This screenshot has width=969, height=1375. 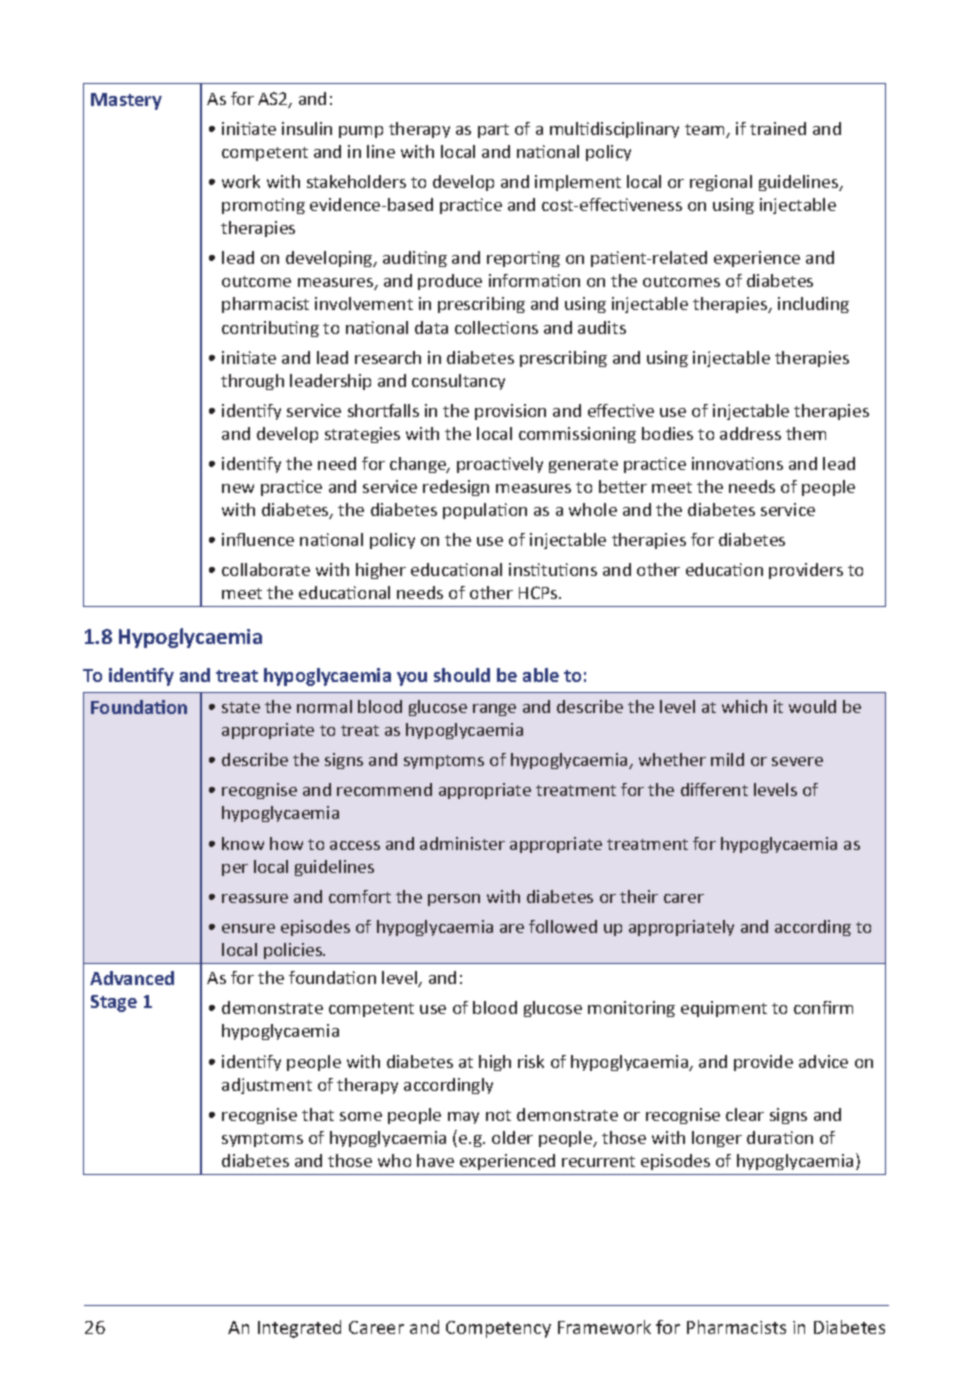 What do you see at coordinates (744, 706) in the screenshot?
I see `which` at bounding box center [744, 706].
